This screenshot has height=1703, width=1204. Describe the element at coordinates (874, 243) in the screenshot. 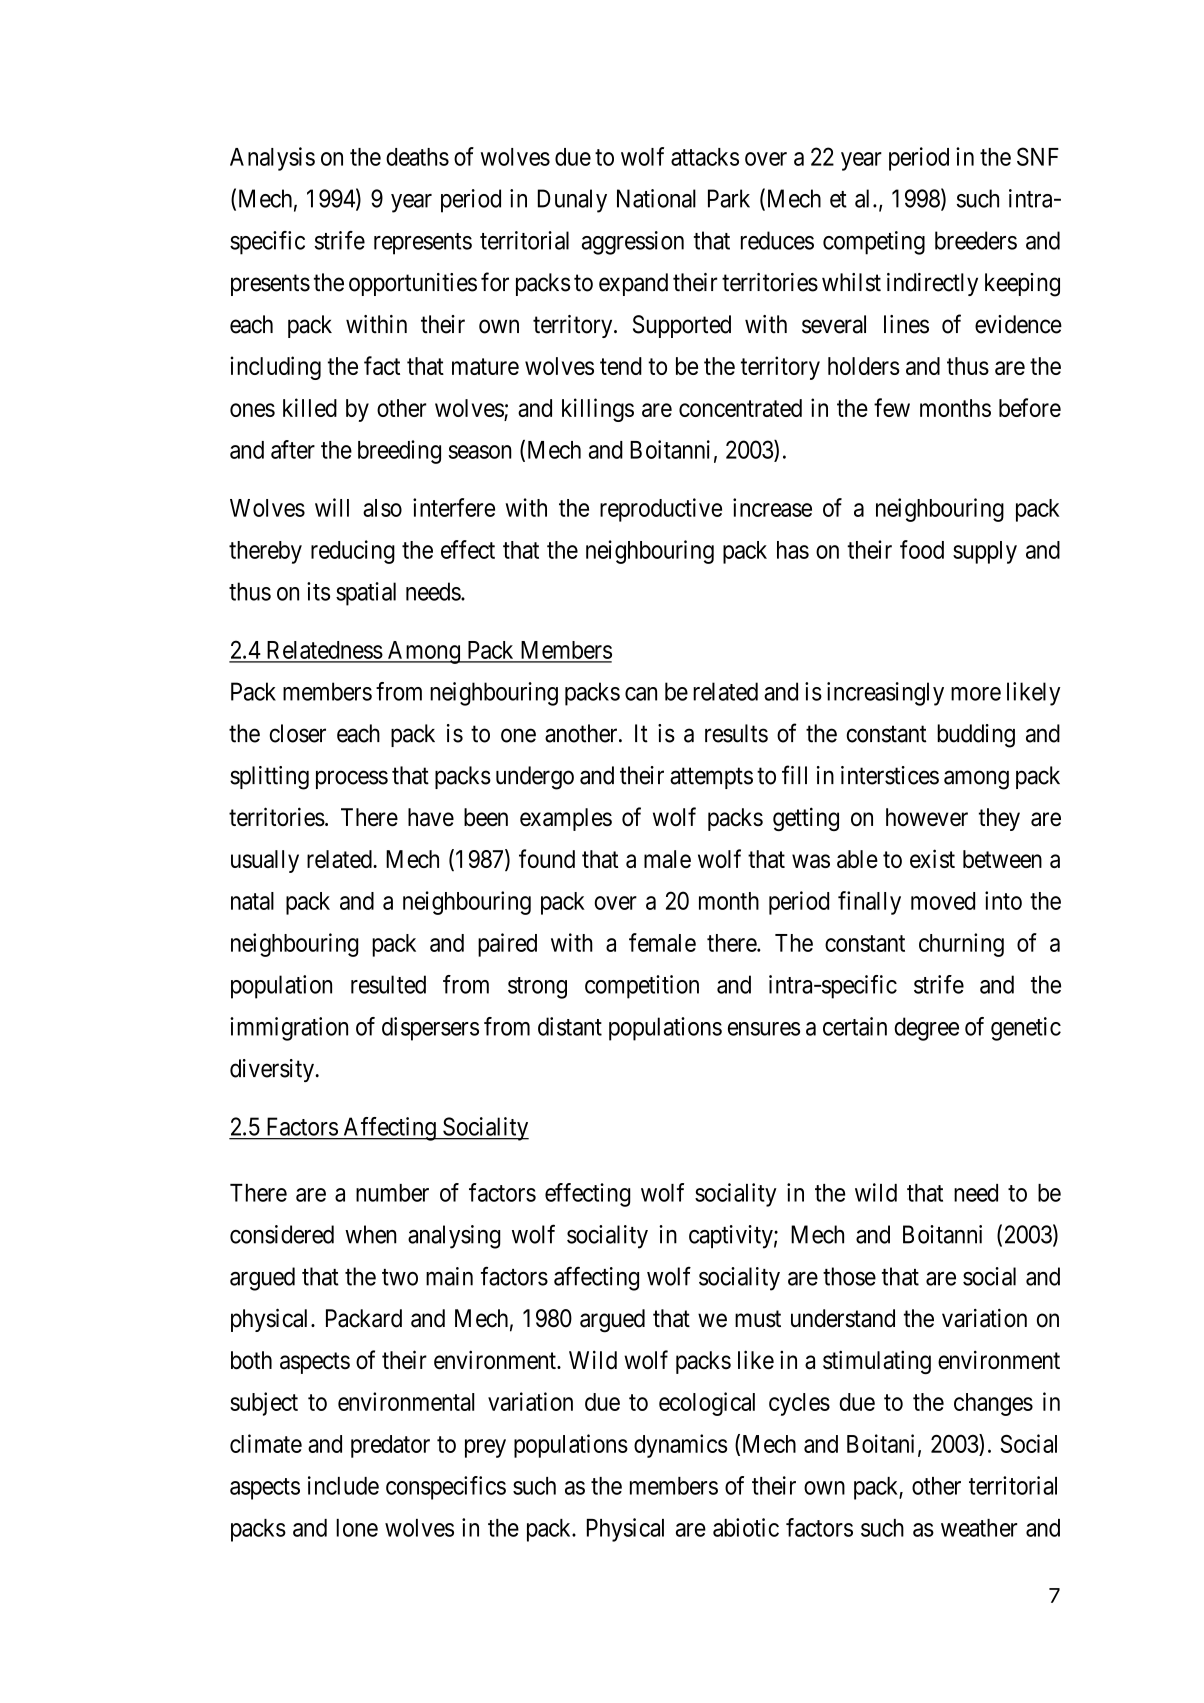

I see `competing` at that location.
